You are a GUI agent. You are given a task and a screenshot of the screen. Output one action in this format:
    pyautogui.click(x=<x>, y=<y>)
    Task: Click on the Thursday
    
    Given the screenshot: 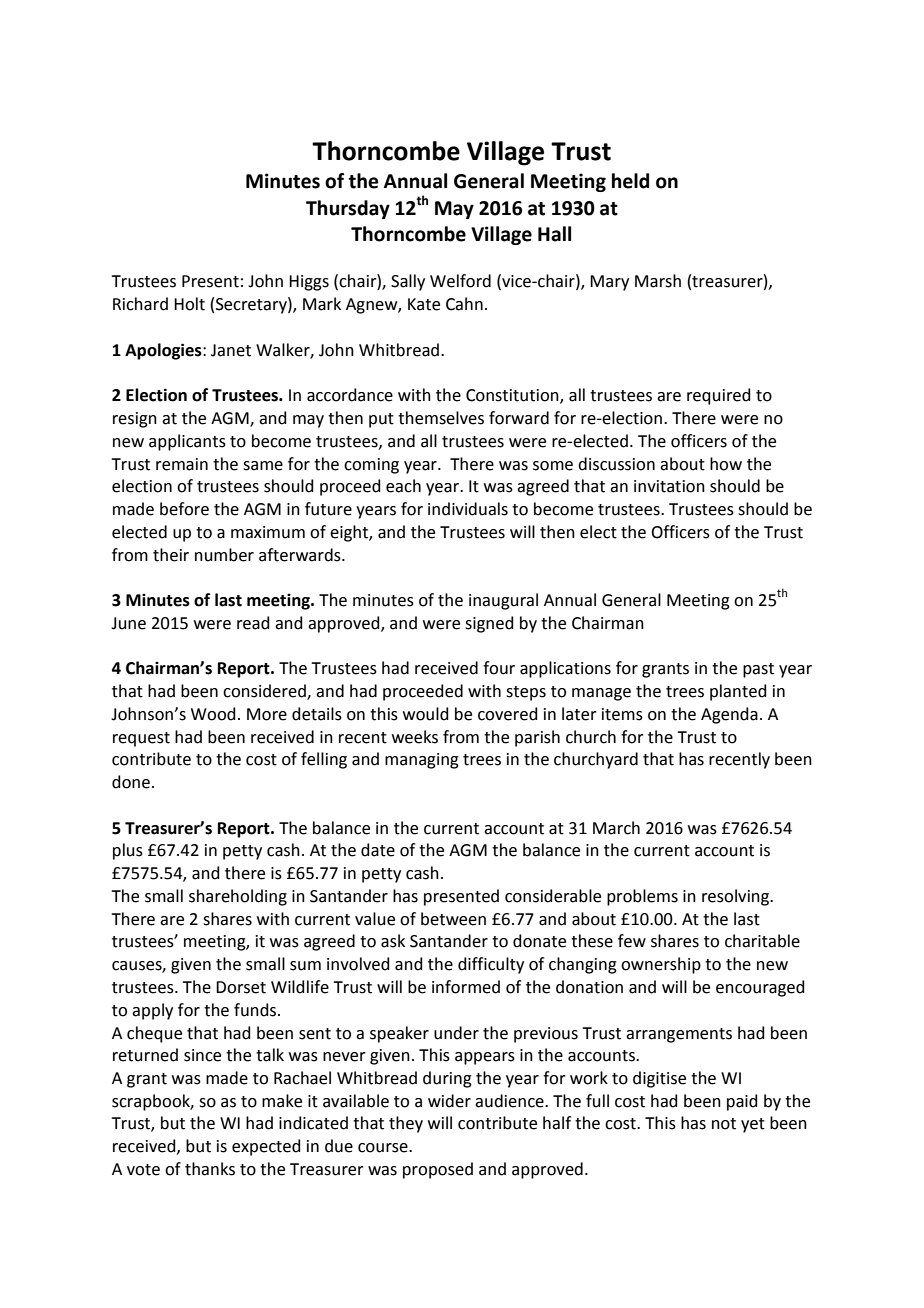 What is the action you would take?
    pyautogui.click(x=348, y=209)
